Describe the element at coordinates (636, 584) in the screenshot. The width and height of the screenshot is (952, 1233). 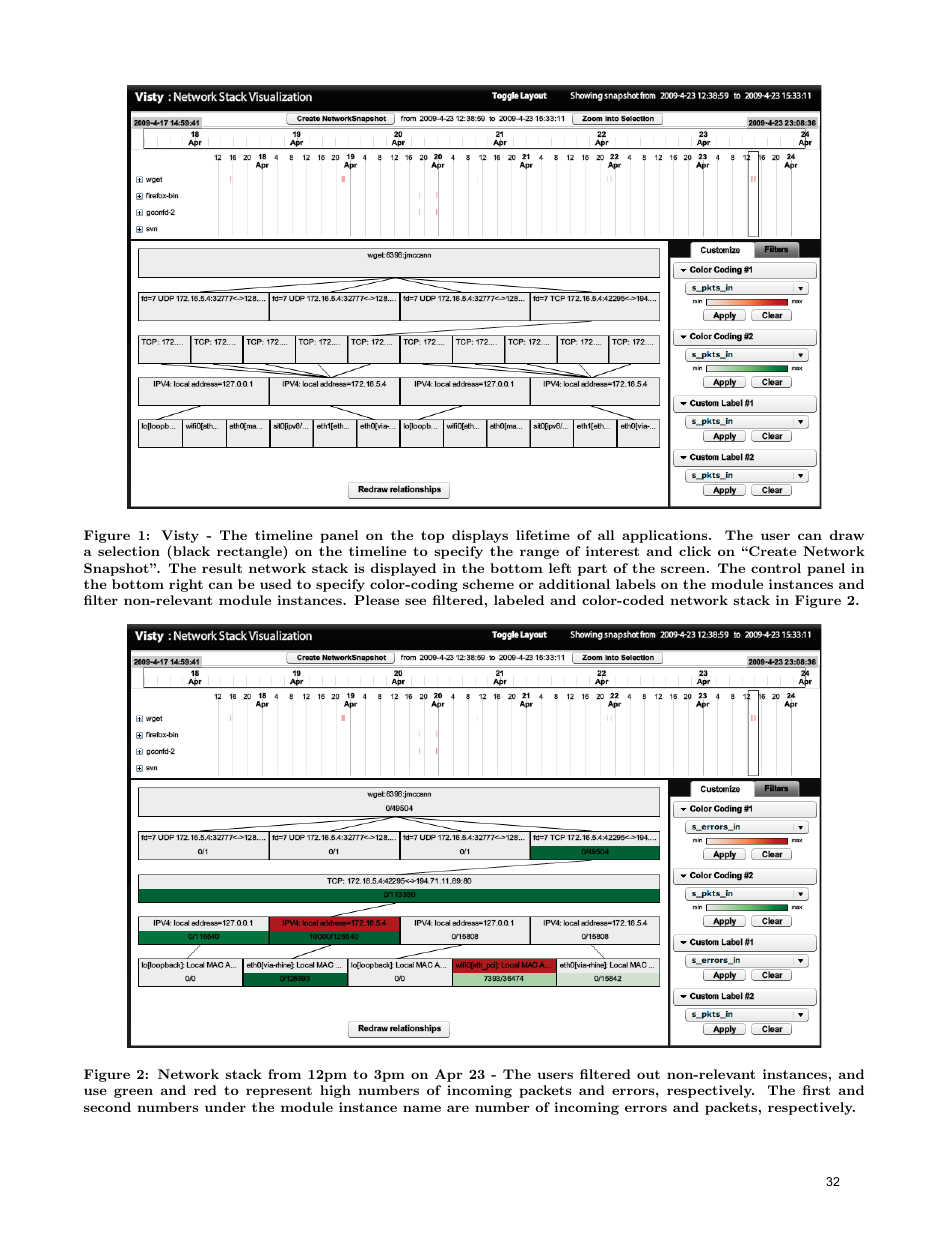
I see `labels` at that location.
